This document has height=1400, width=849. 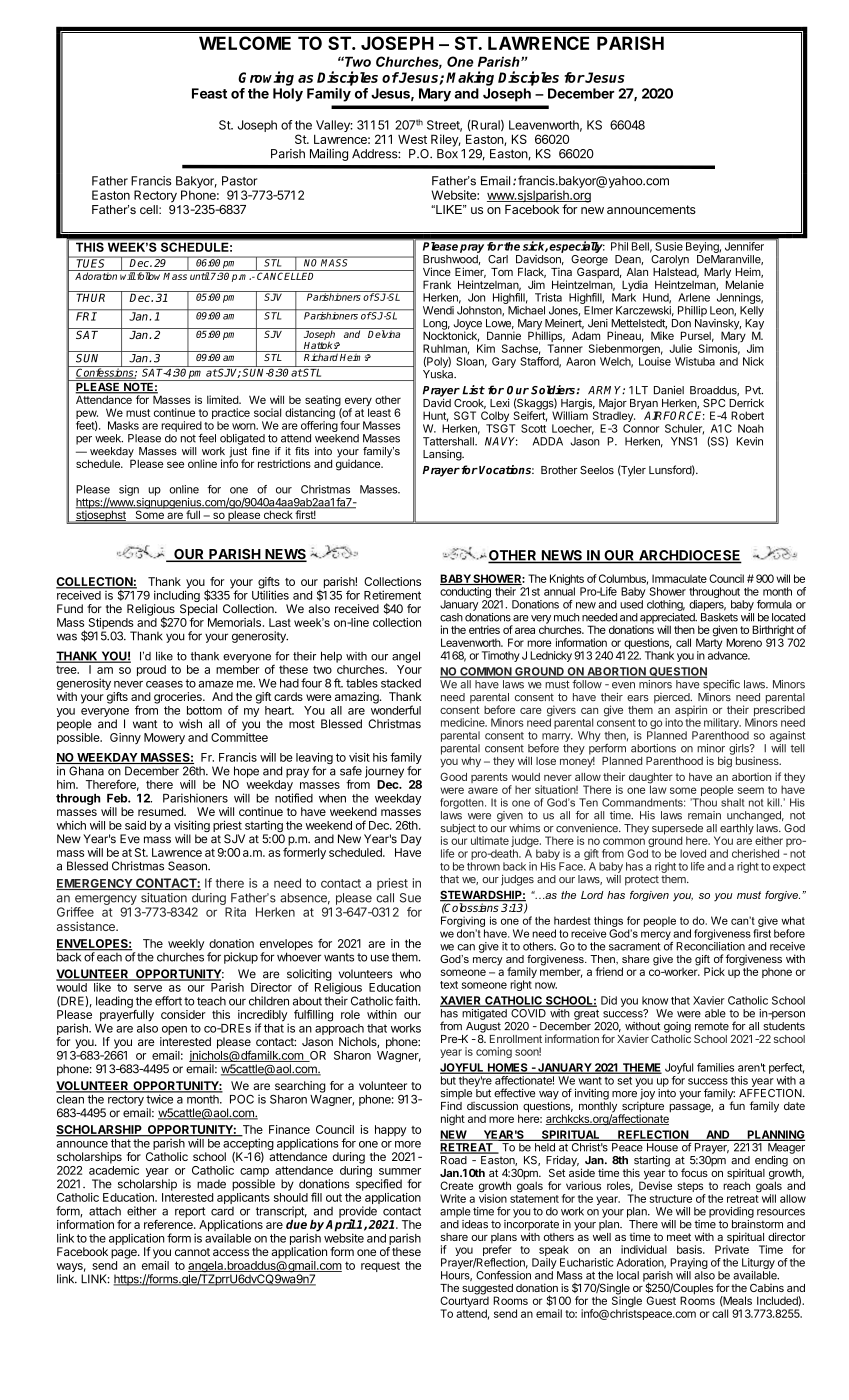 What do you see at coordinates (401, 683) in the document?
I see `stacked` at bounding box center [401, 683].
